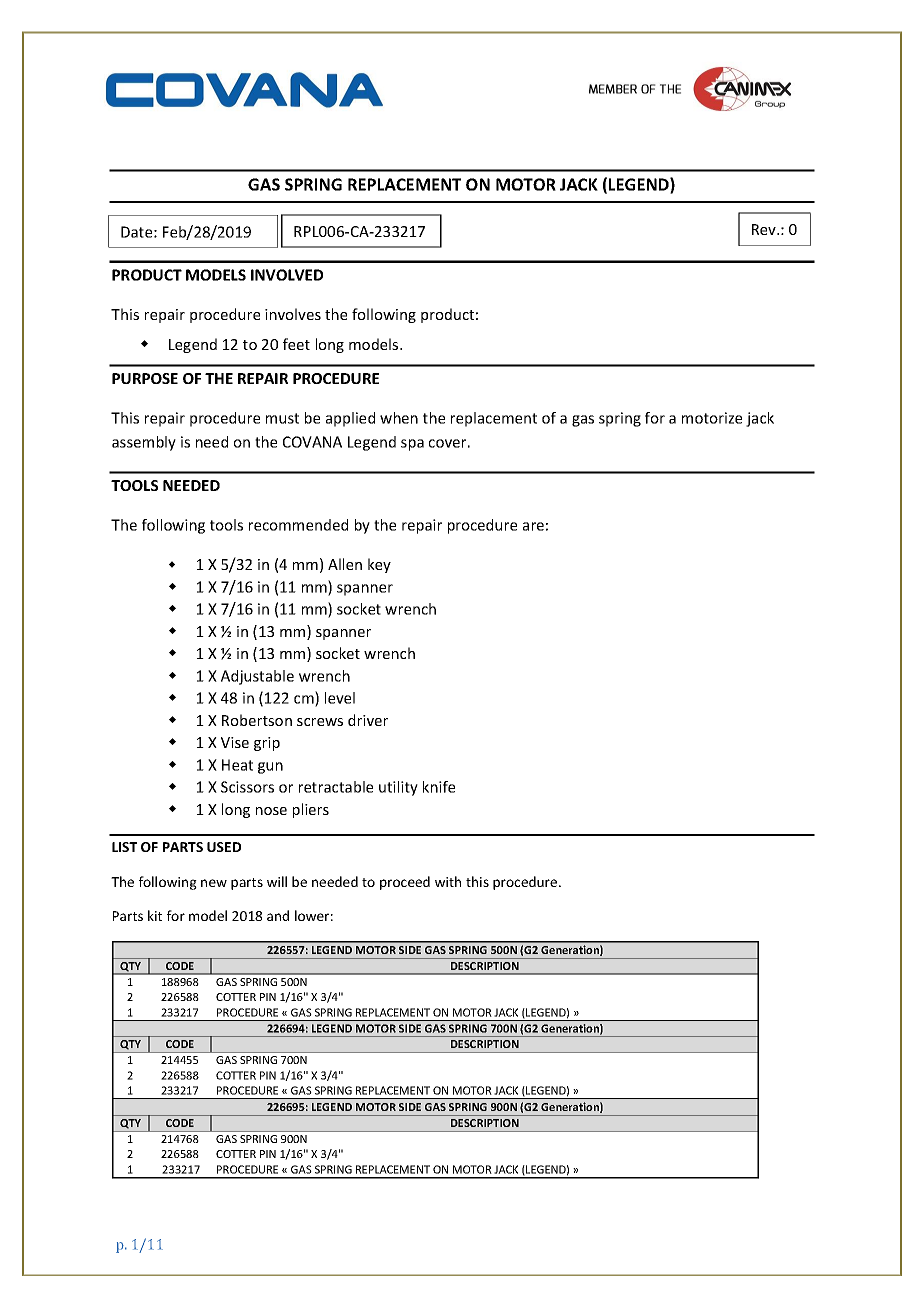 Image resolution: width=924 pixels, height=1308 pixels. Describe the element at coordinates (298, 525) in the image. I see `recommended` at that location.
